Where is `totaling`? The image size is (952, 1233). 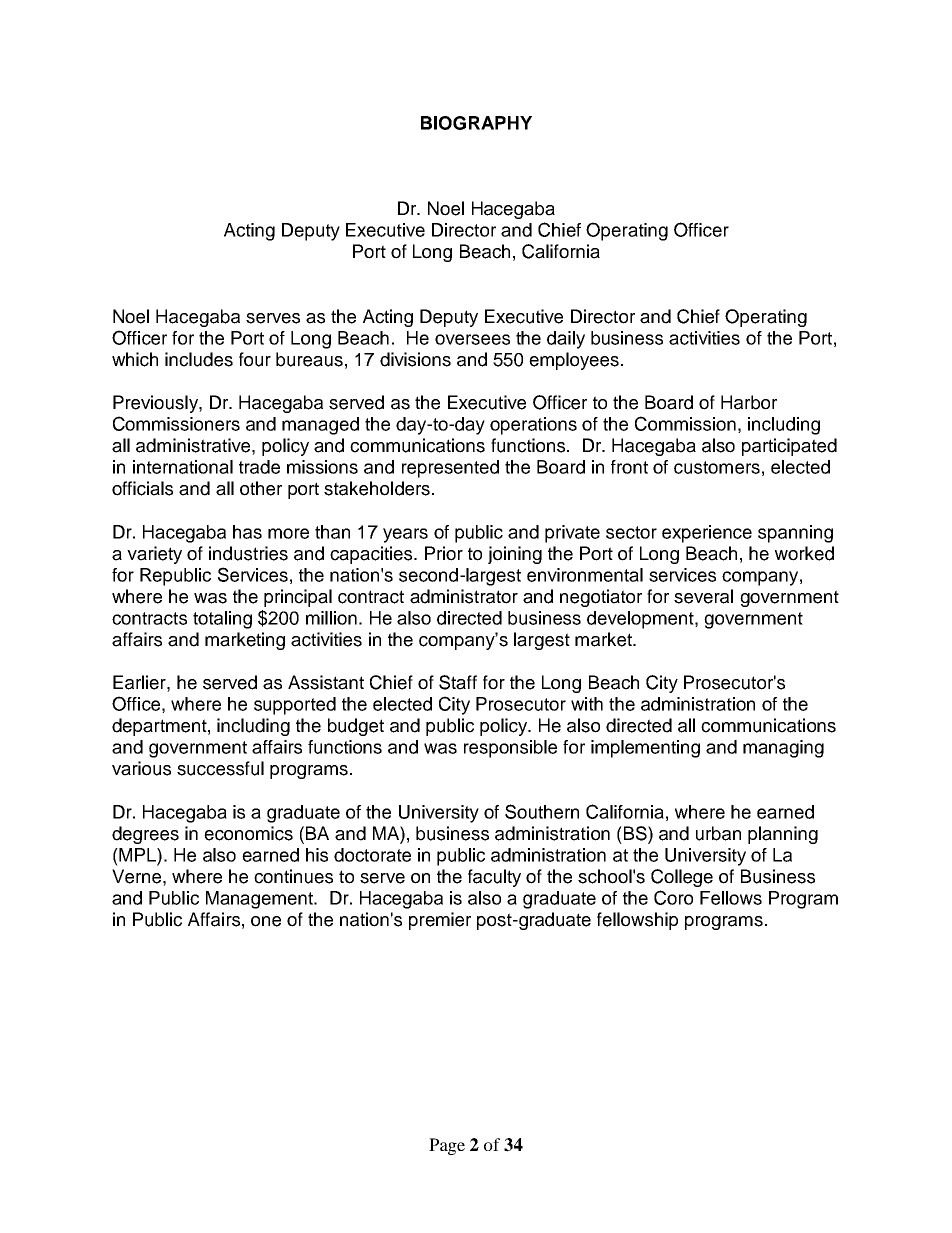 totaling is located at coordinates (222, 620).
